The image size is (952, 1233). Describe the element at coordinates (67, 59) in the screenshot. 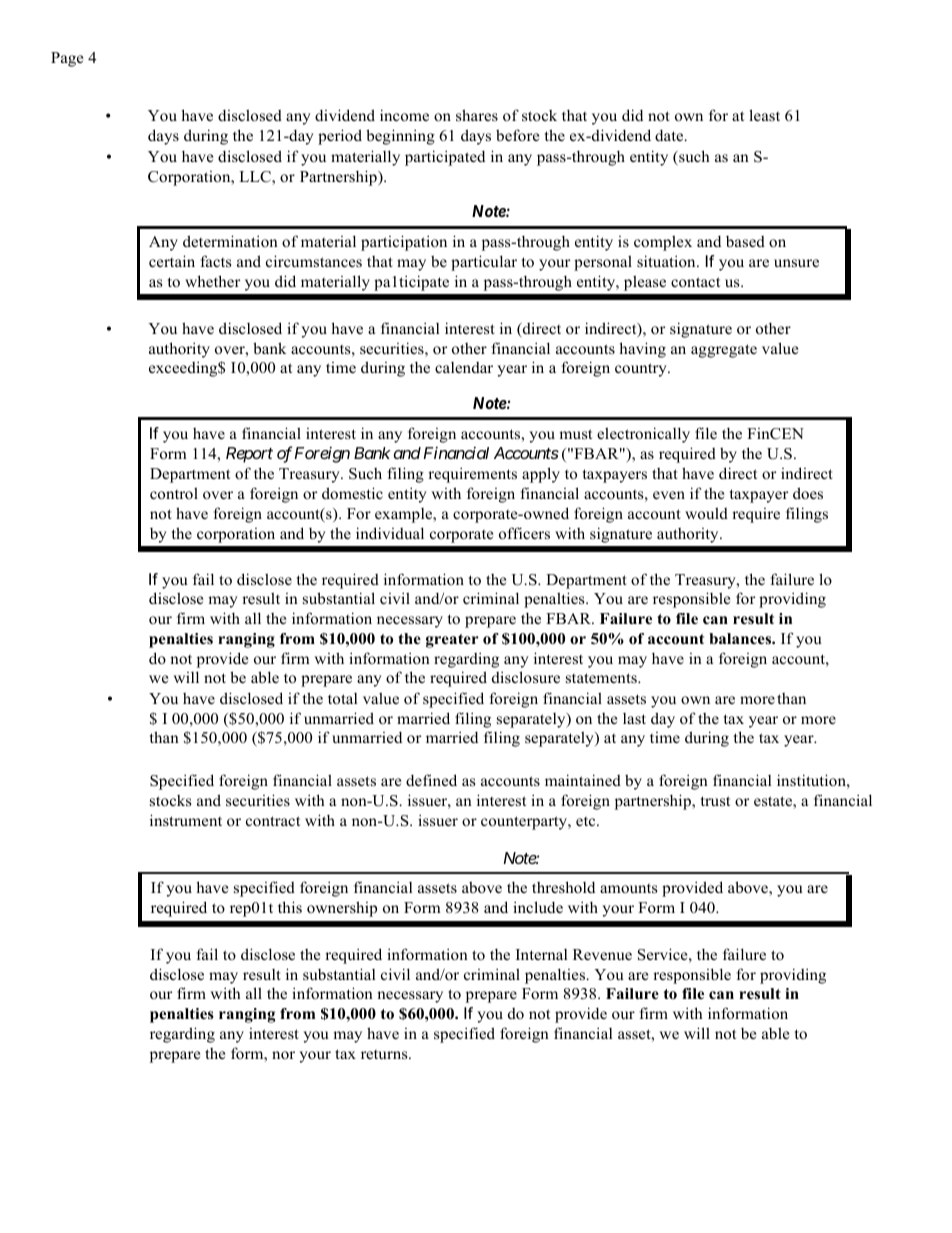

I see `Page` at that location.
